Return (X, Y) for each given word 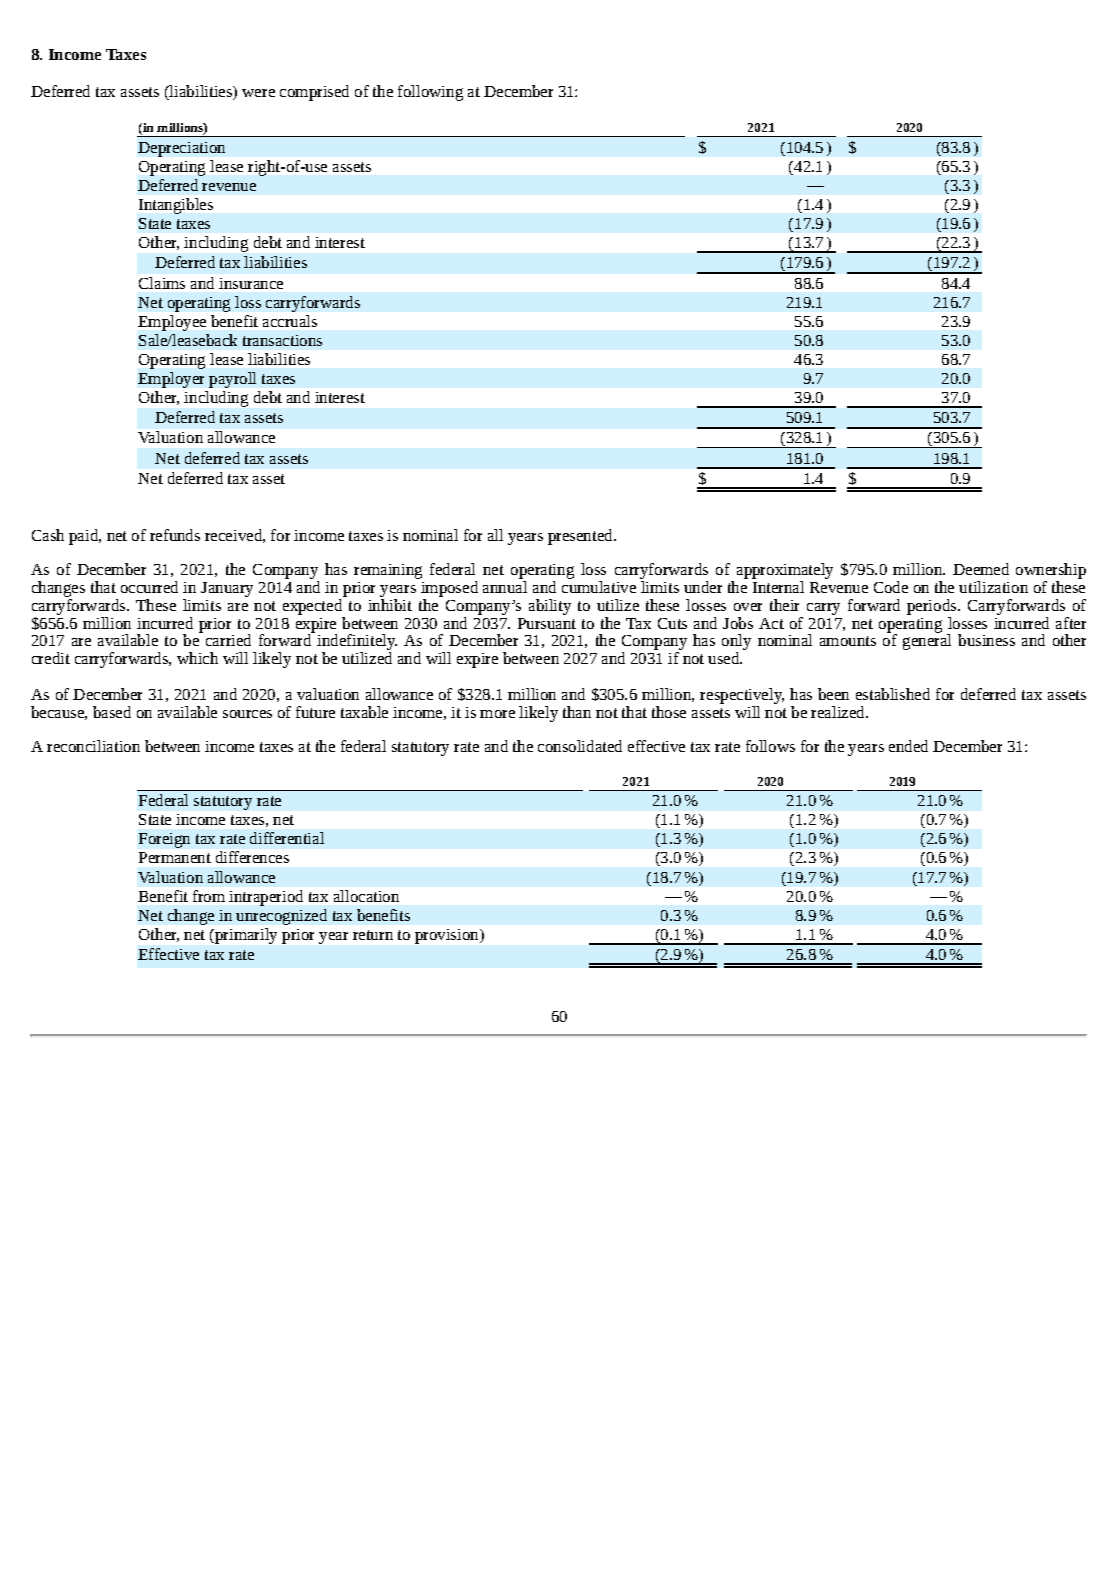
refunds (175, 535)
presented (581, 537)
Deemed (981, 569)
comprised (314, 93)
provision (448, 936)
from (209, 896)
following (430, 93)
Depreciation (181, 149)
